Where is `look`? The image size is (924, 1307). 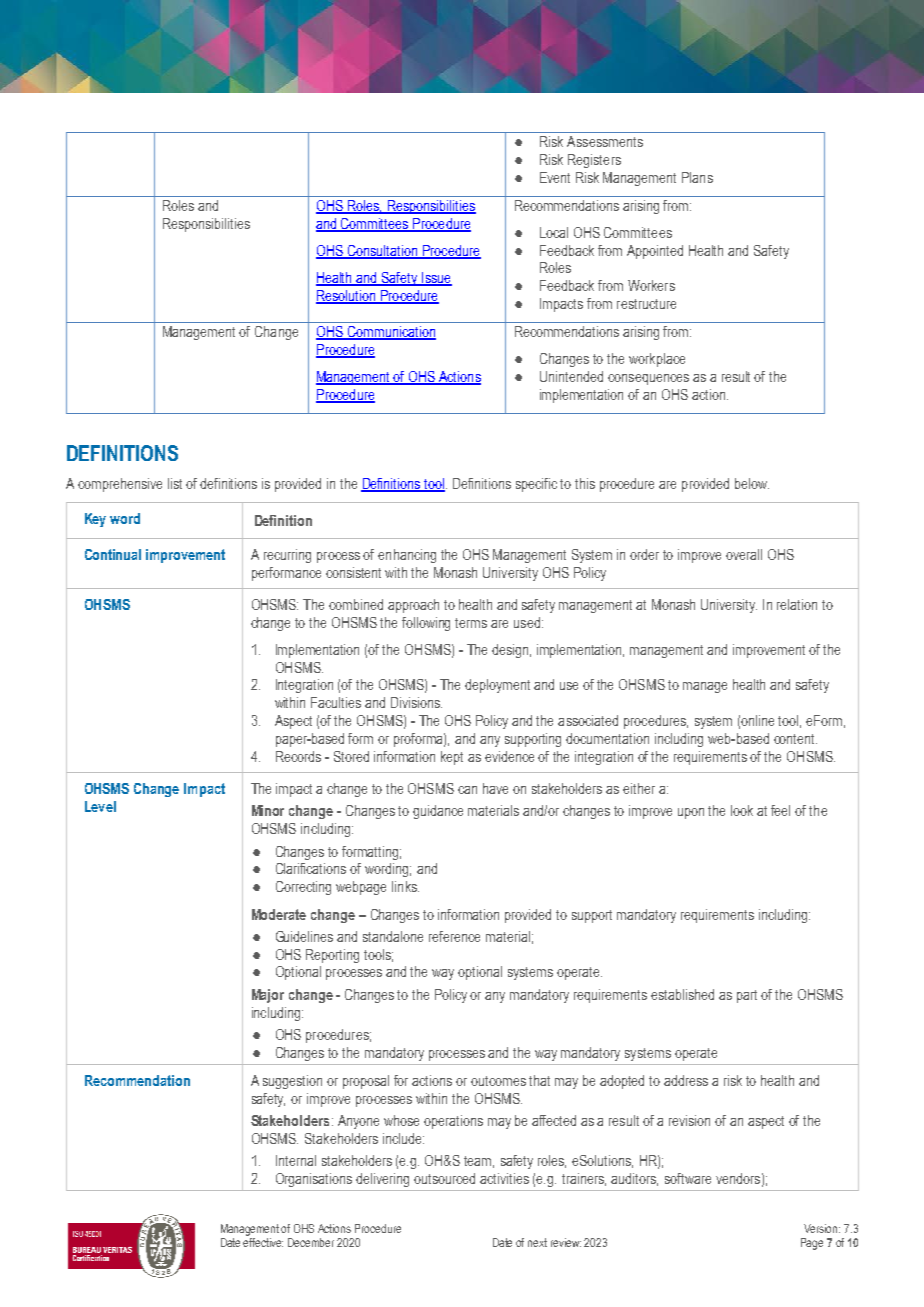
look is located at coordinates (742, 810).
